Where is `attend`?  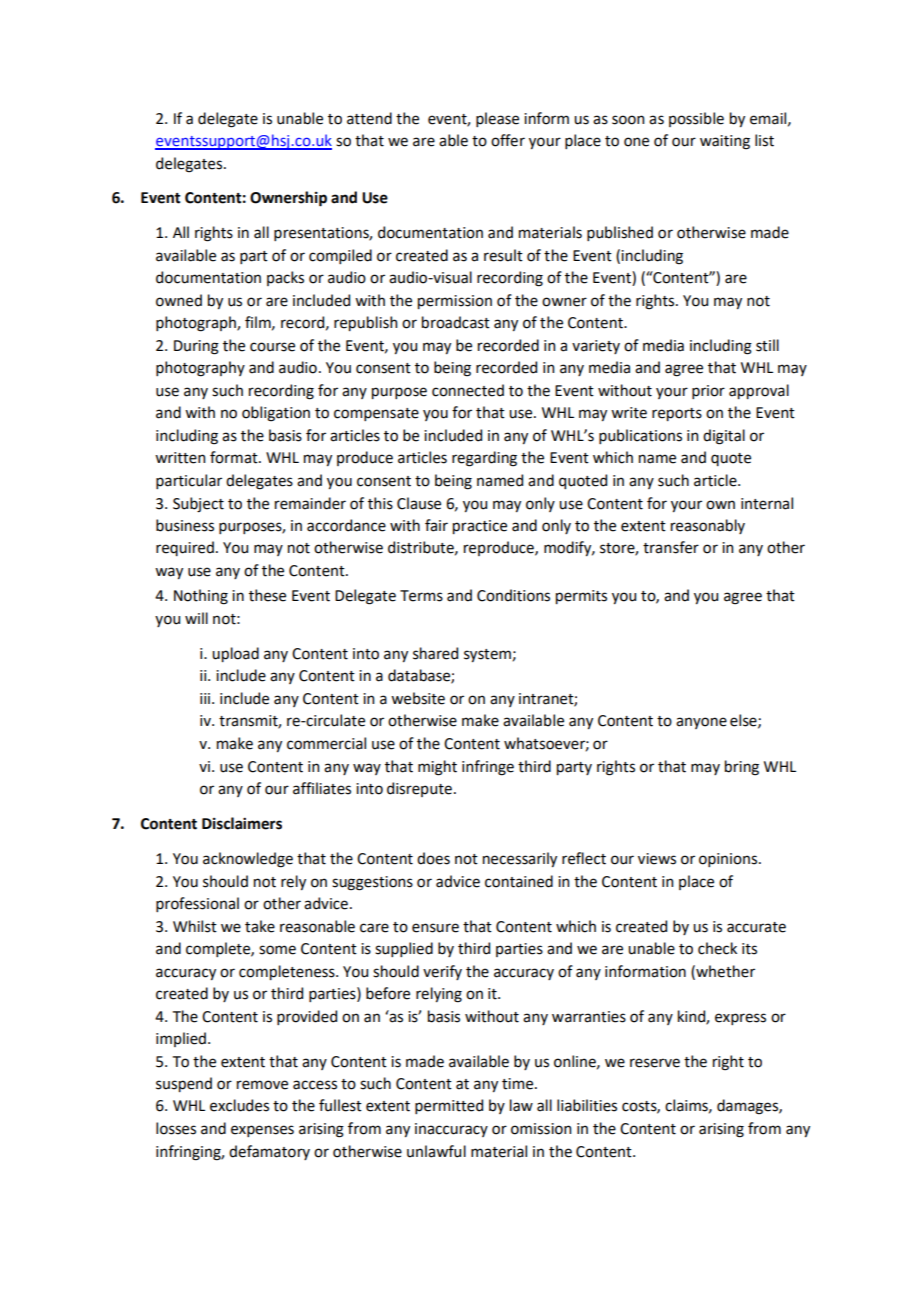 attend is located at coordinates (369, 118).
